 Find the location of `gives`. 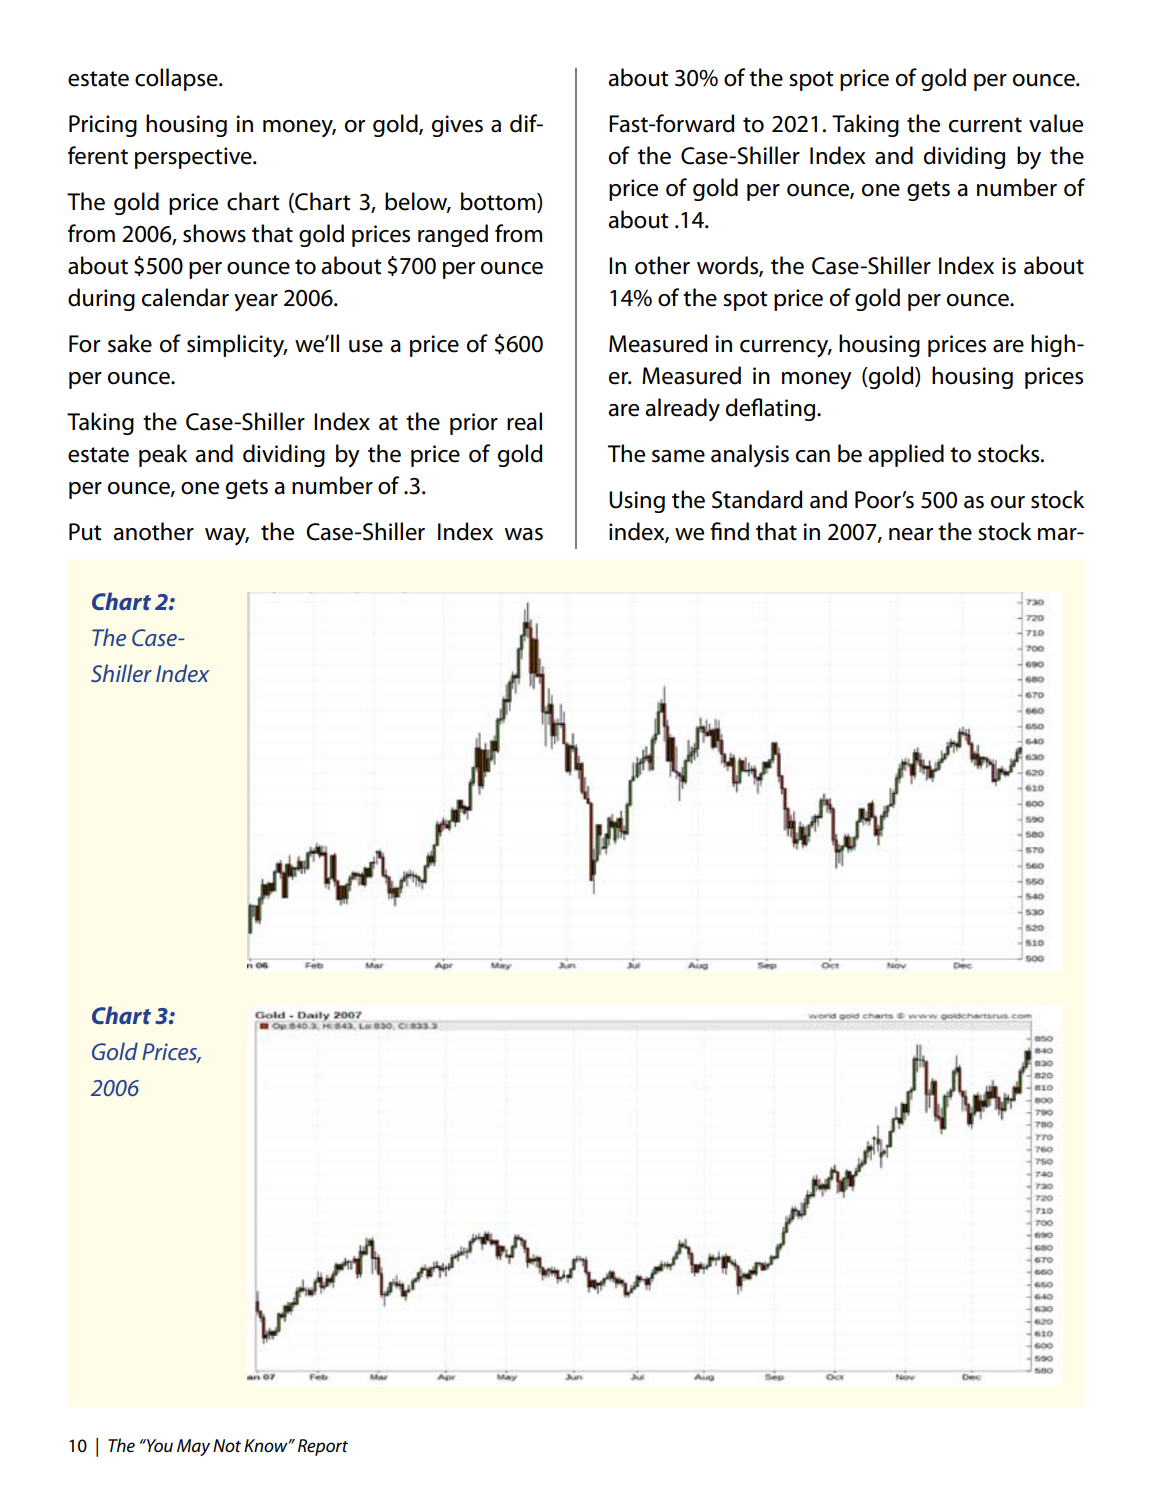

gives is located at coordinates (457, 126).
